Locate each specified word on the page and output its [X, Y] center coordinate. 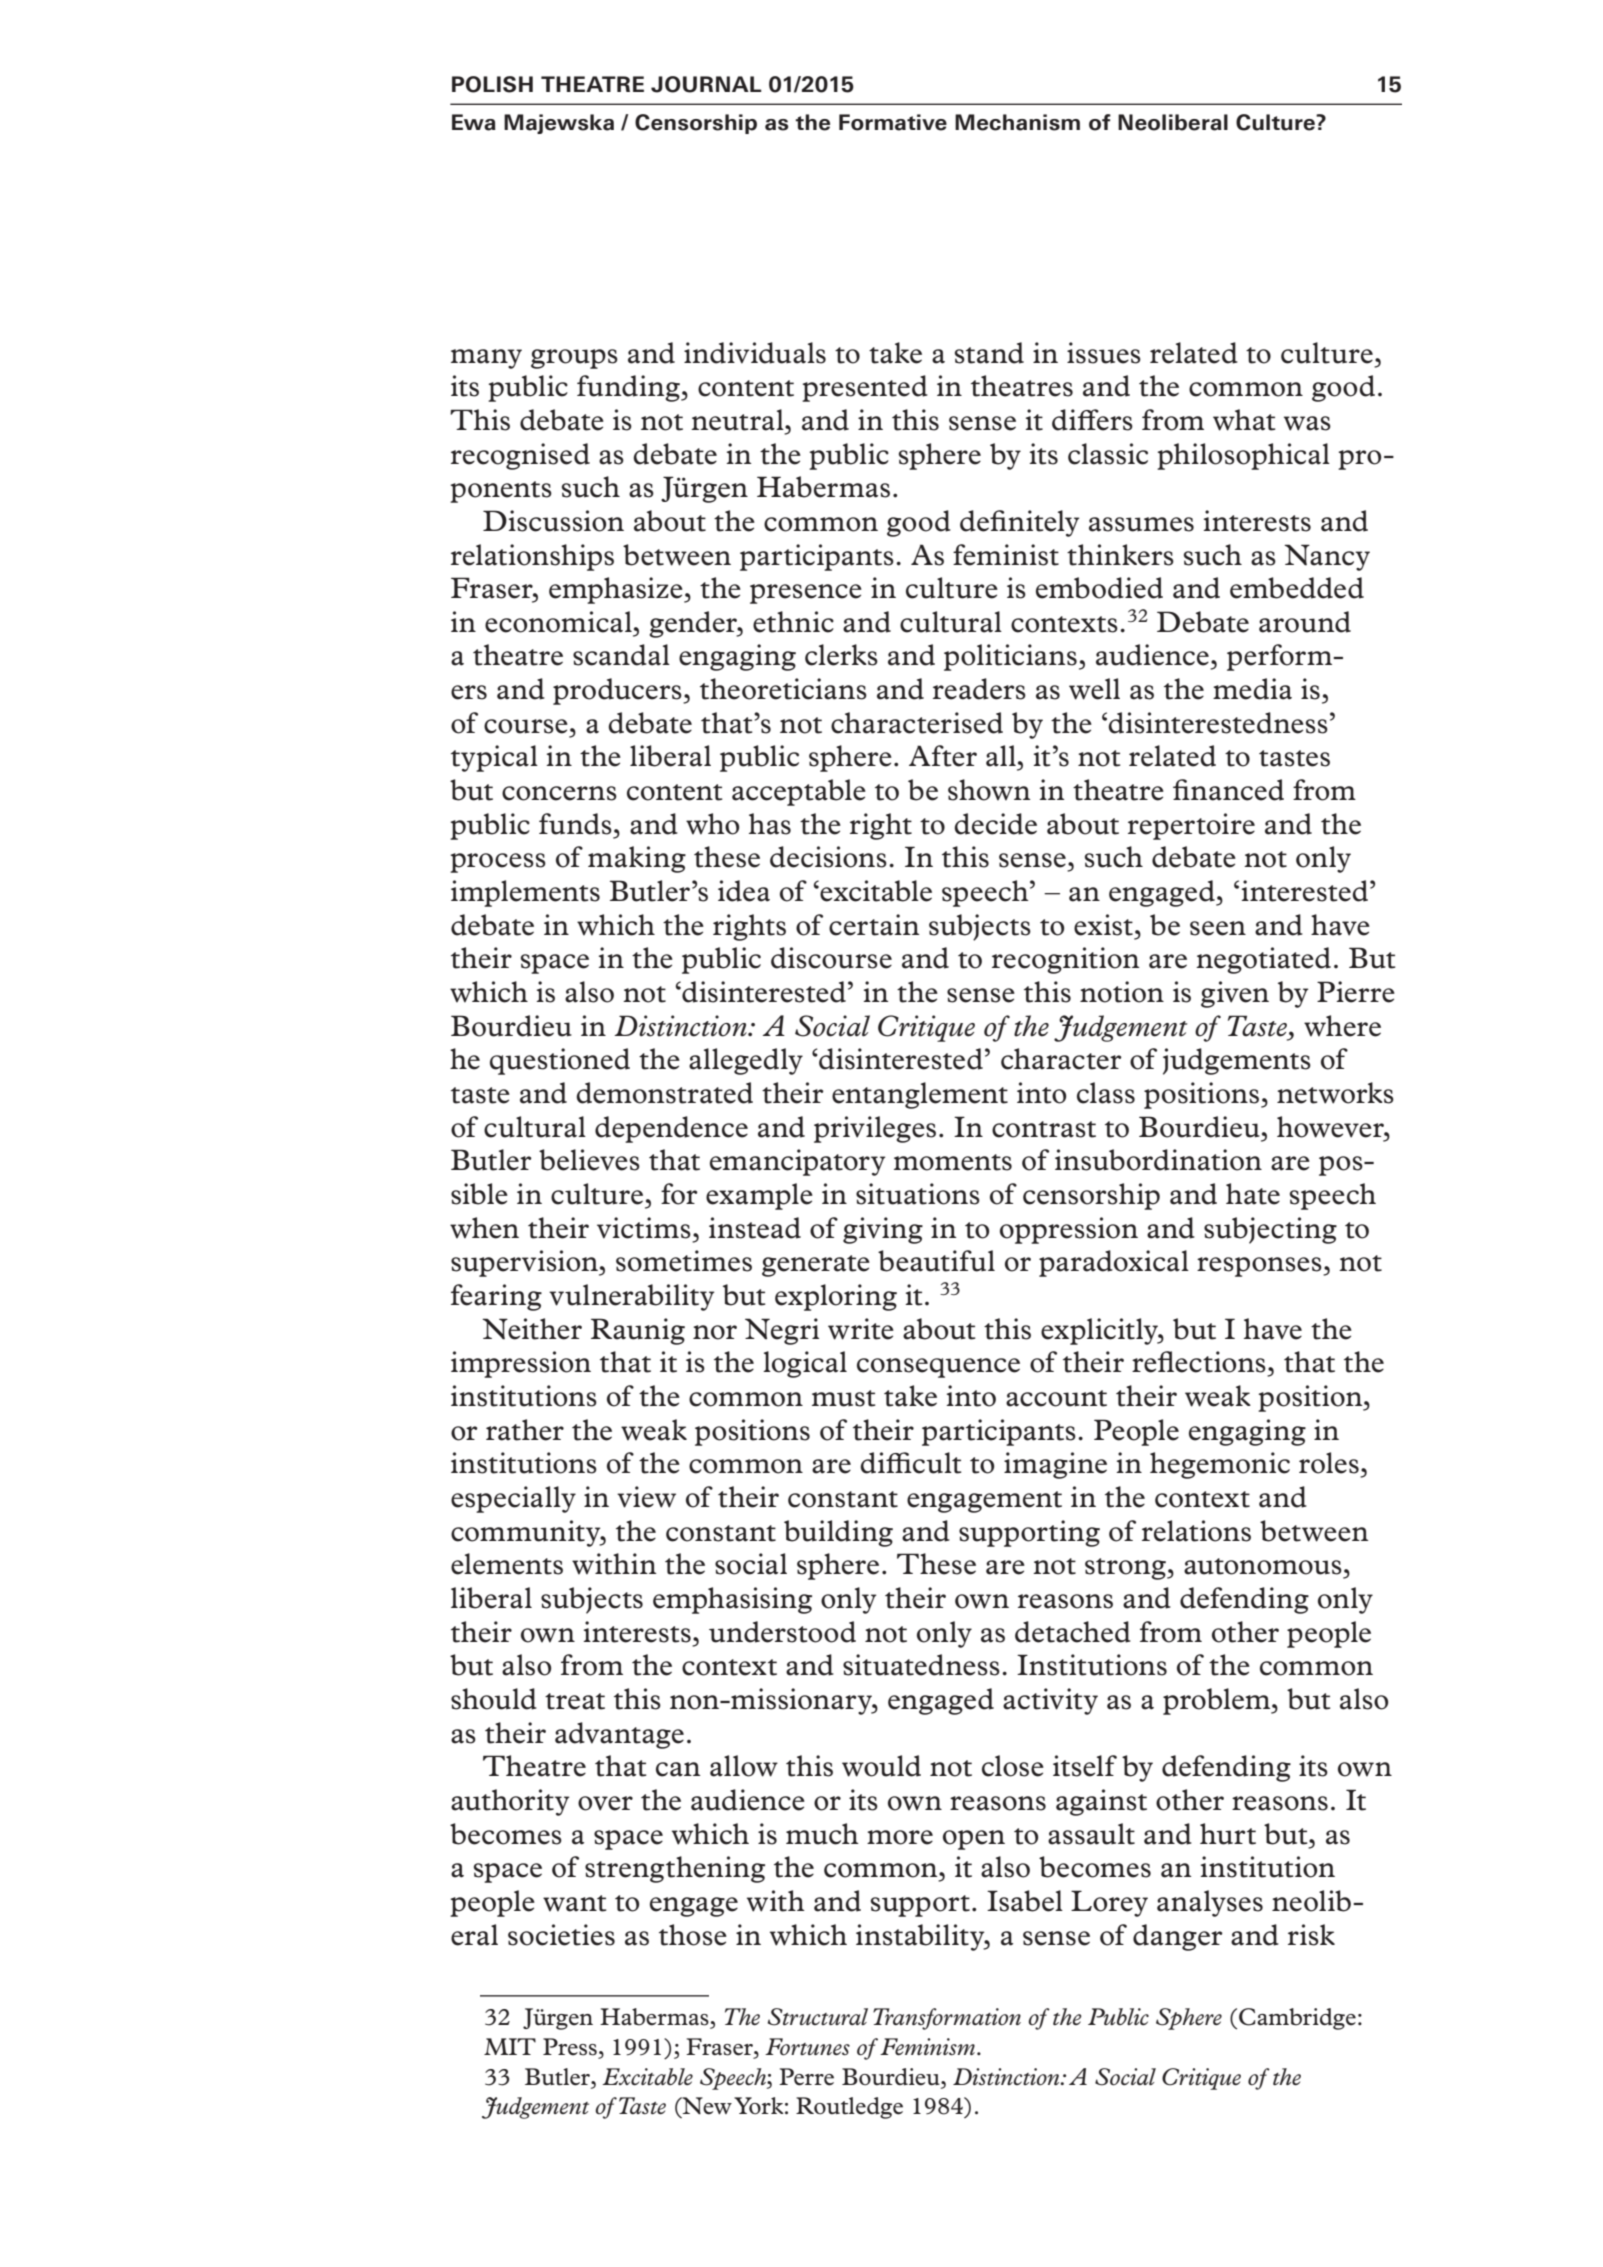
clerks [841, 655]
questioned [560, 1061]
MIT [510, 2046]
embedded [1297, 588]
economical [558, 622]
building [838, 1533]
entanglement [920, 1095]
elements [507, 1564]
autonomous [1263, 1566]
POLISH [492, 84]
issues [1104, 353]
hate [1253, 1194]
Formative [893, 122]
